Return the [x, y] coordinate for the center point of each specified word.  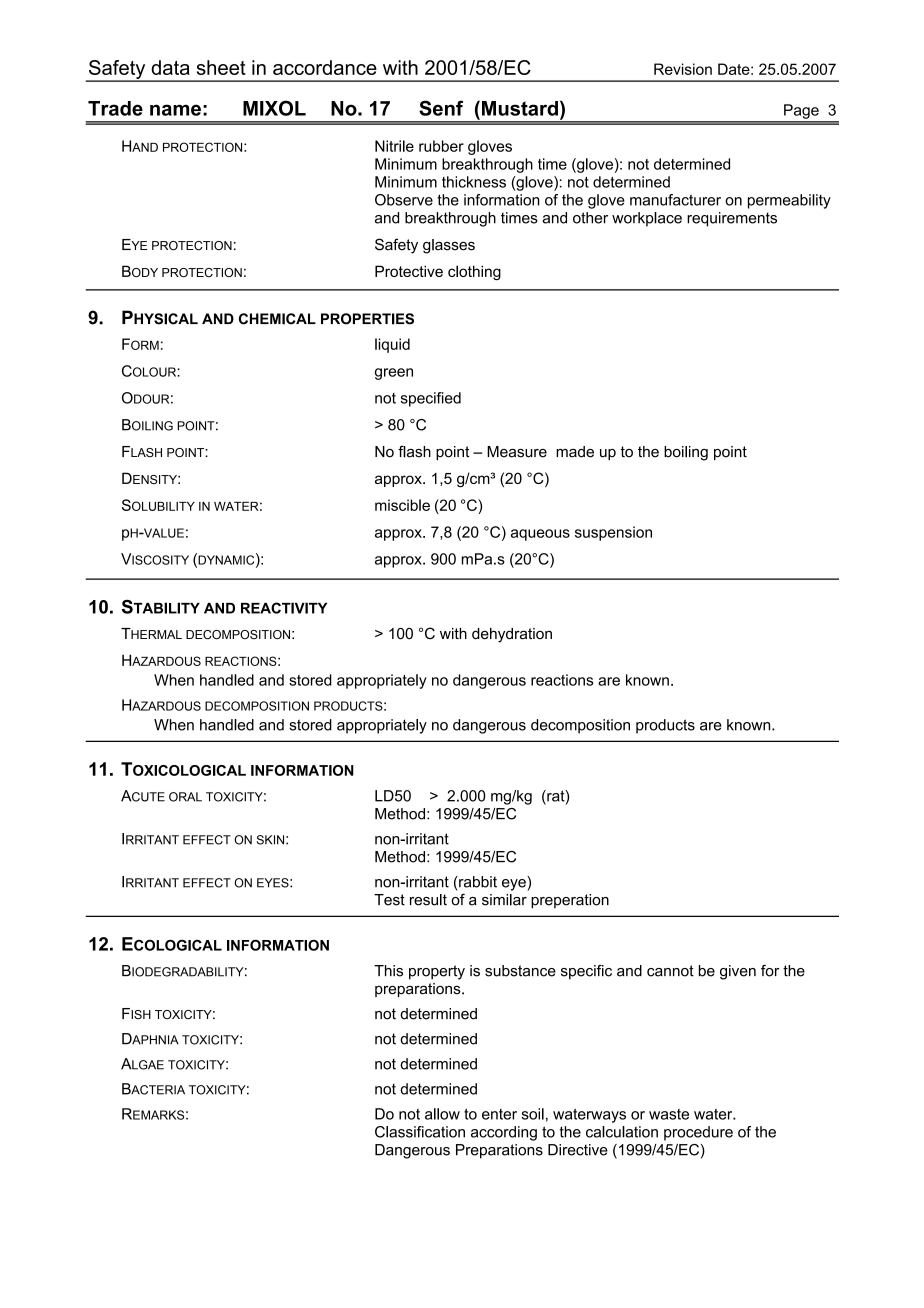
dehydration [512, 635]
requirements [732, 219]
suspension [613, 533]
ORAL [185, 797]
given [738, 972]
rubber [441, 146]
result [428, 900]
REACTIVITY [284, 608]
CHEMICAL [277, 319]
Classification [420, 1132]
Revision [683, 69]
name [175, 110]
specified [431, 399]
